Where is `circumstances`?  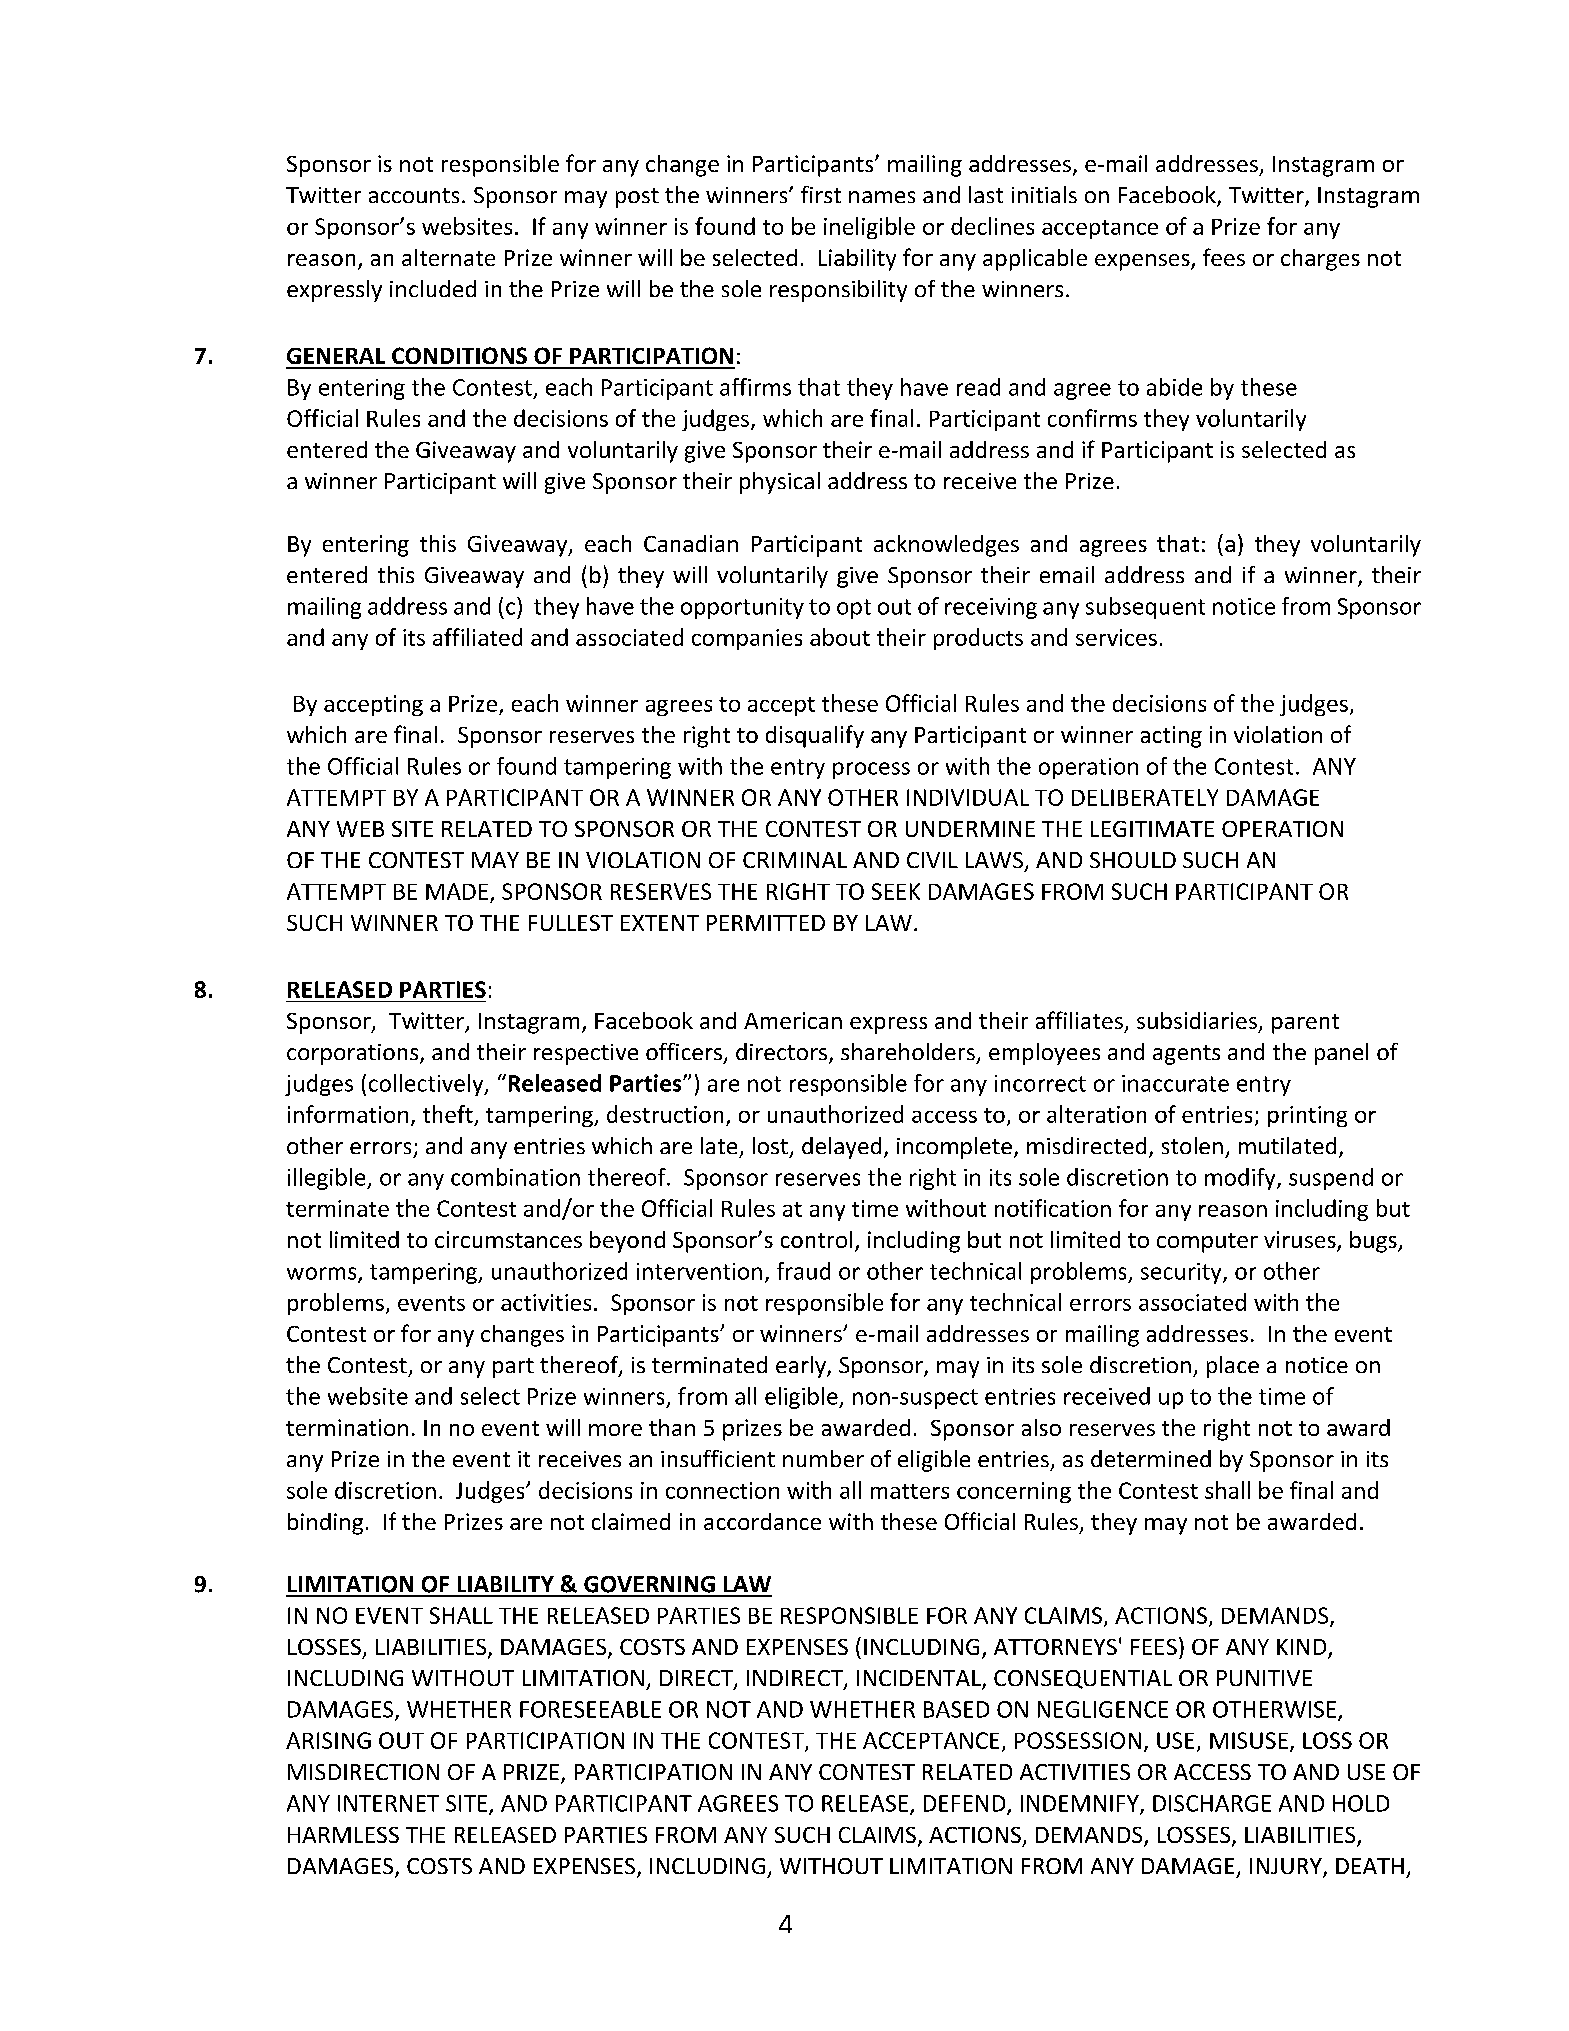 circumstances is located at coordinates (508, 1239).
